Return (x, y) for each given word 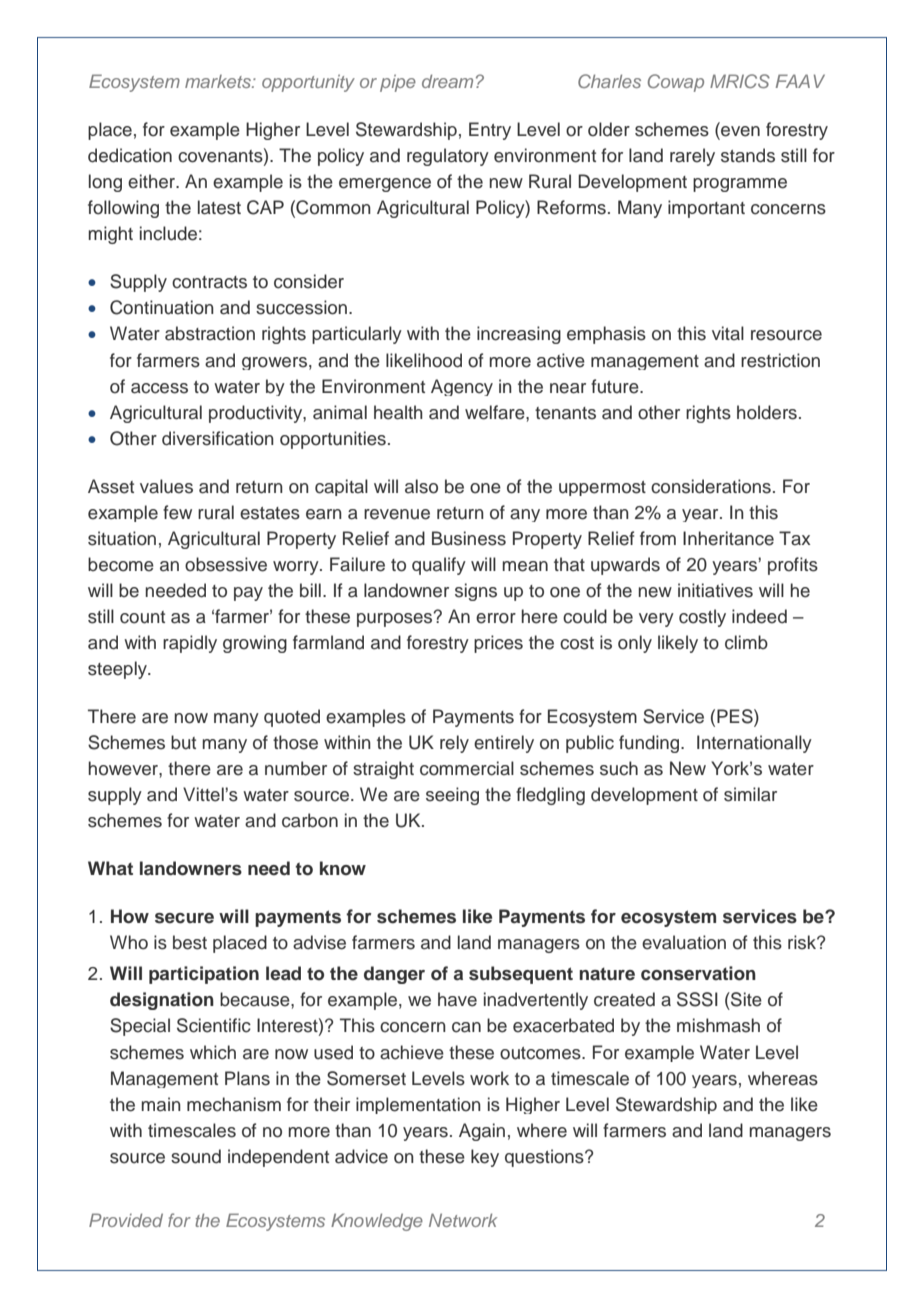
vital (728, 333)
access (159, 388)
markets (219, 81)
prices (498, 644)
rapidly (190, 644)
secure (184, 918)
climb (746, 642)
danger (394, 975)
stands (748, 155)
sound (196, 1156)
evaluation (684, 942)
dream (447, 81)
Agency (462, 387)
